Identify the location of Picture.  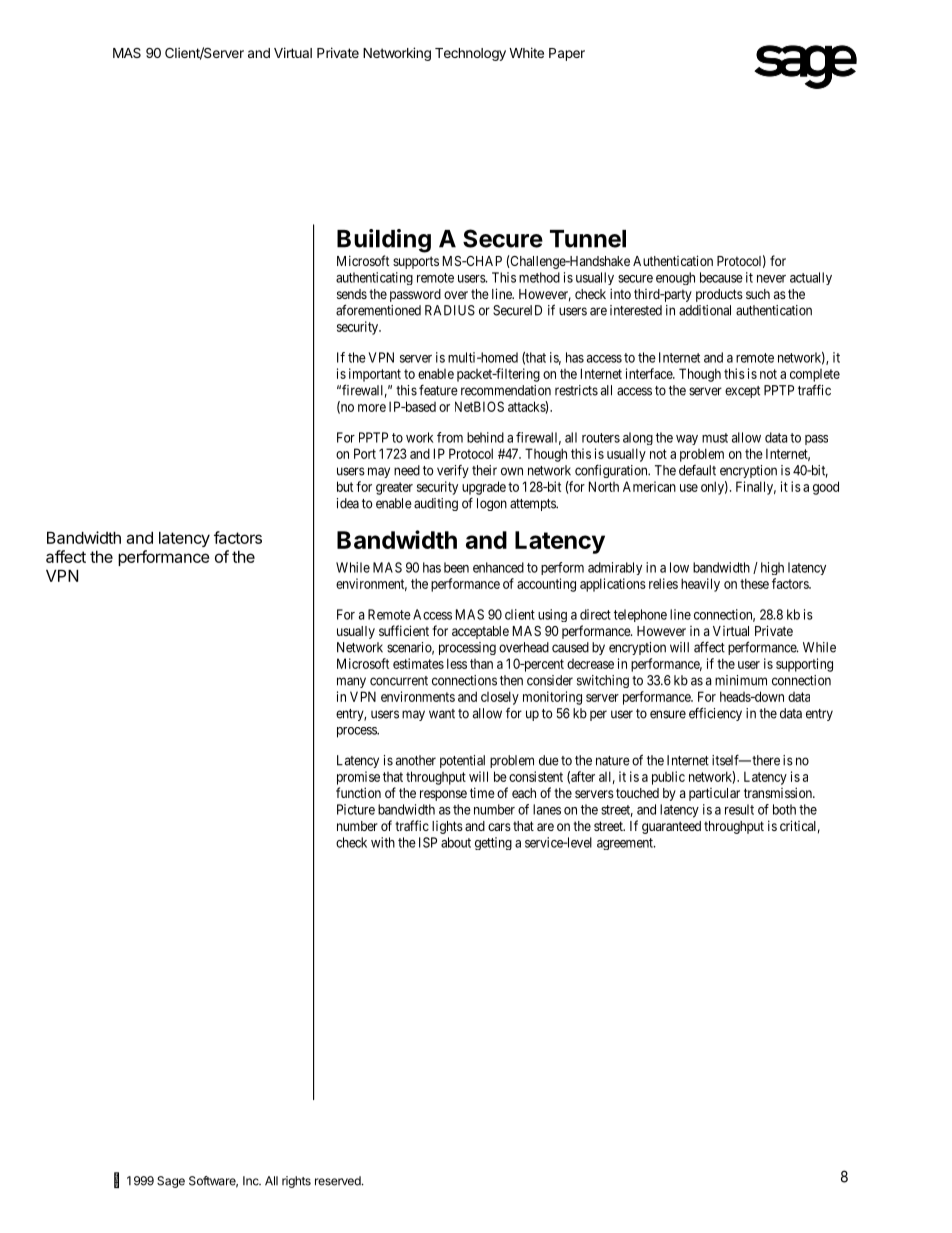
(356, 809).
